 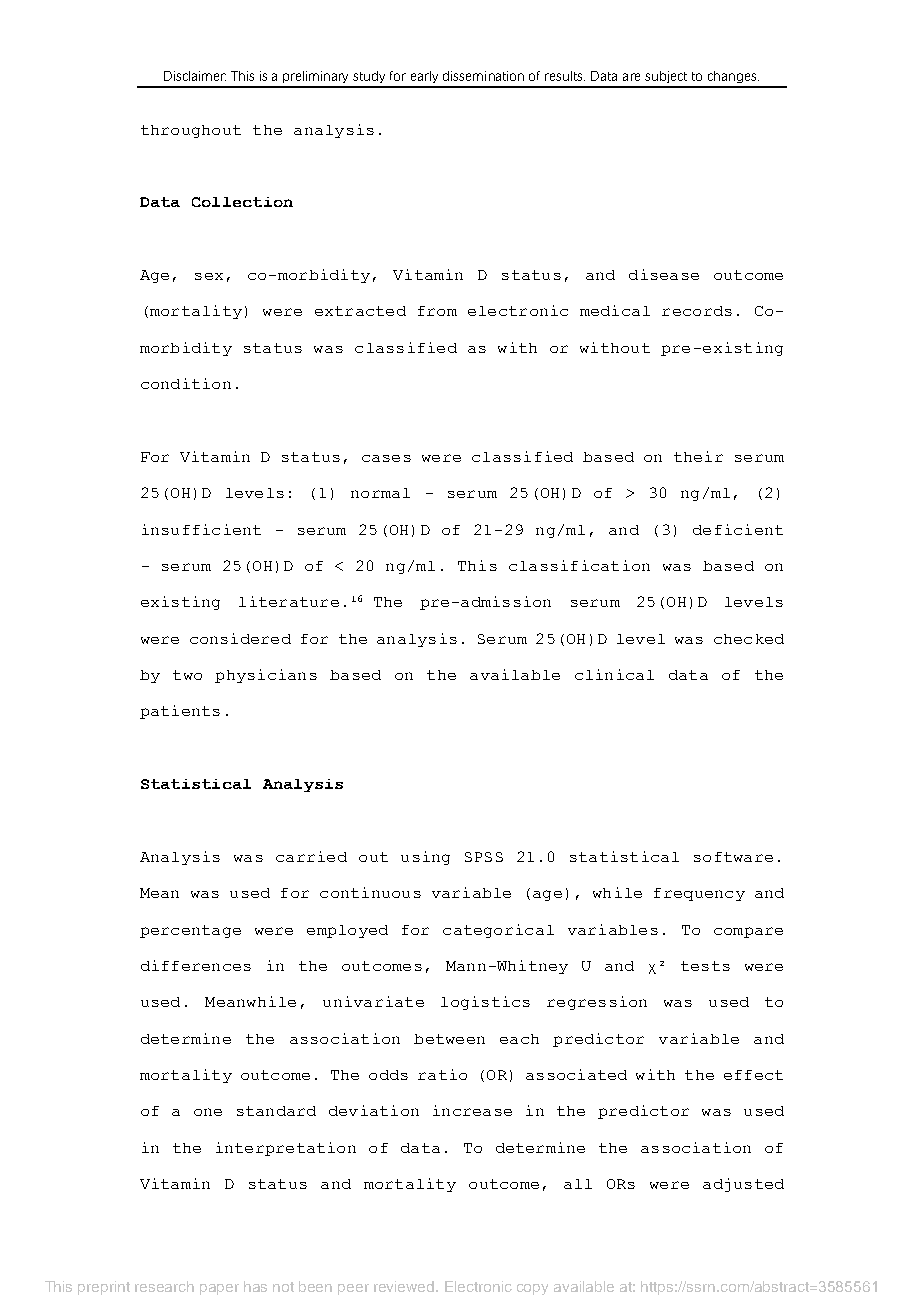 I want to click on physicians, so click(x=266, y=676).
